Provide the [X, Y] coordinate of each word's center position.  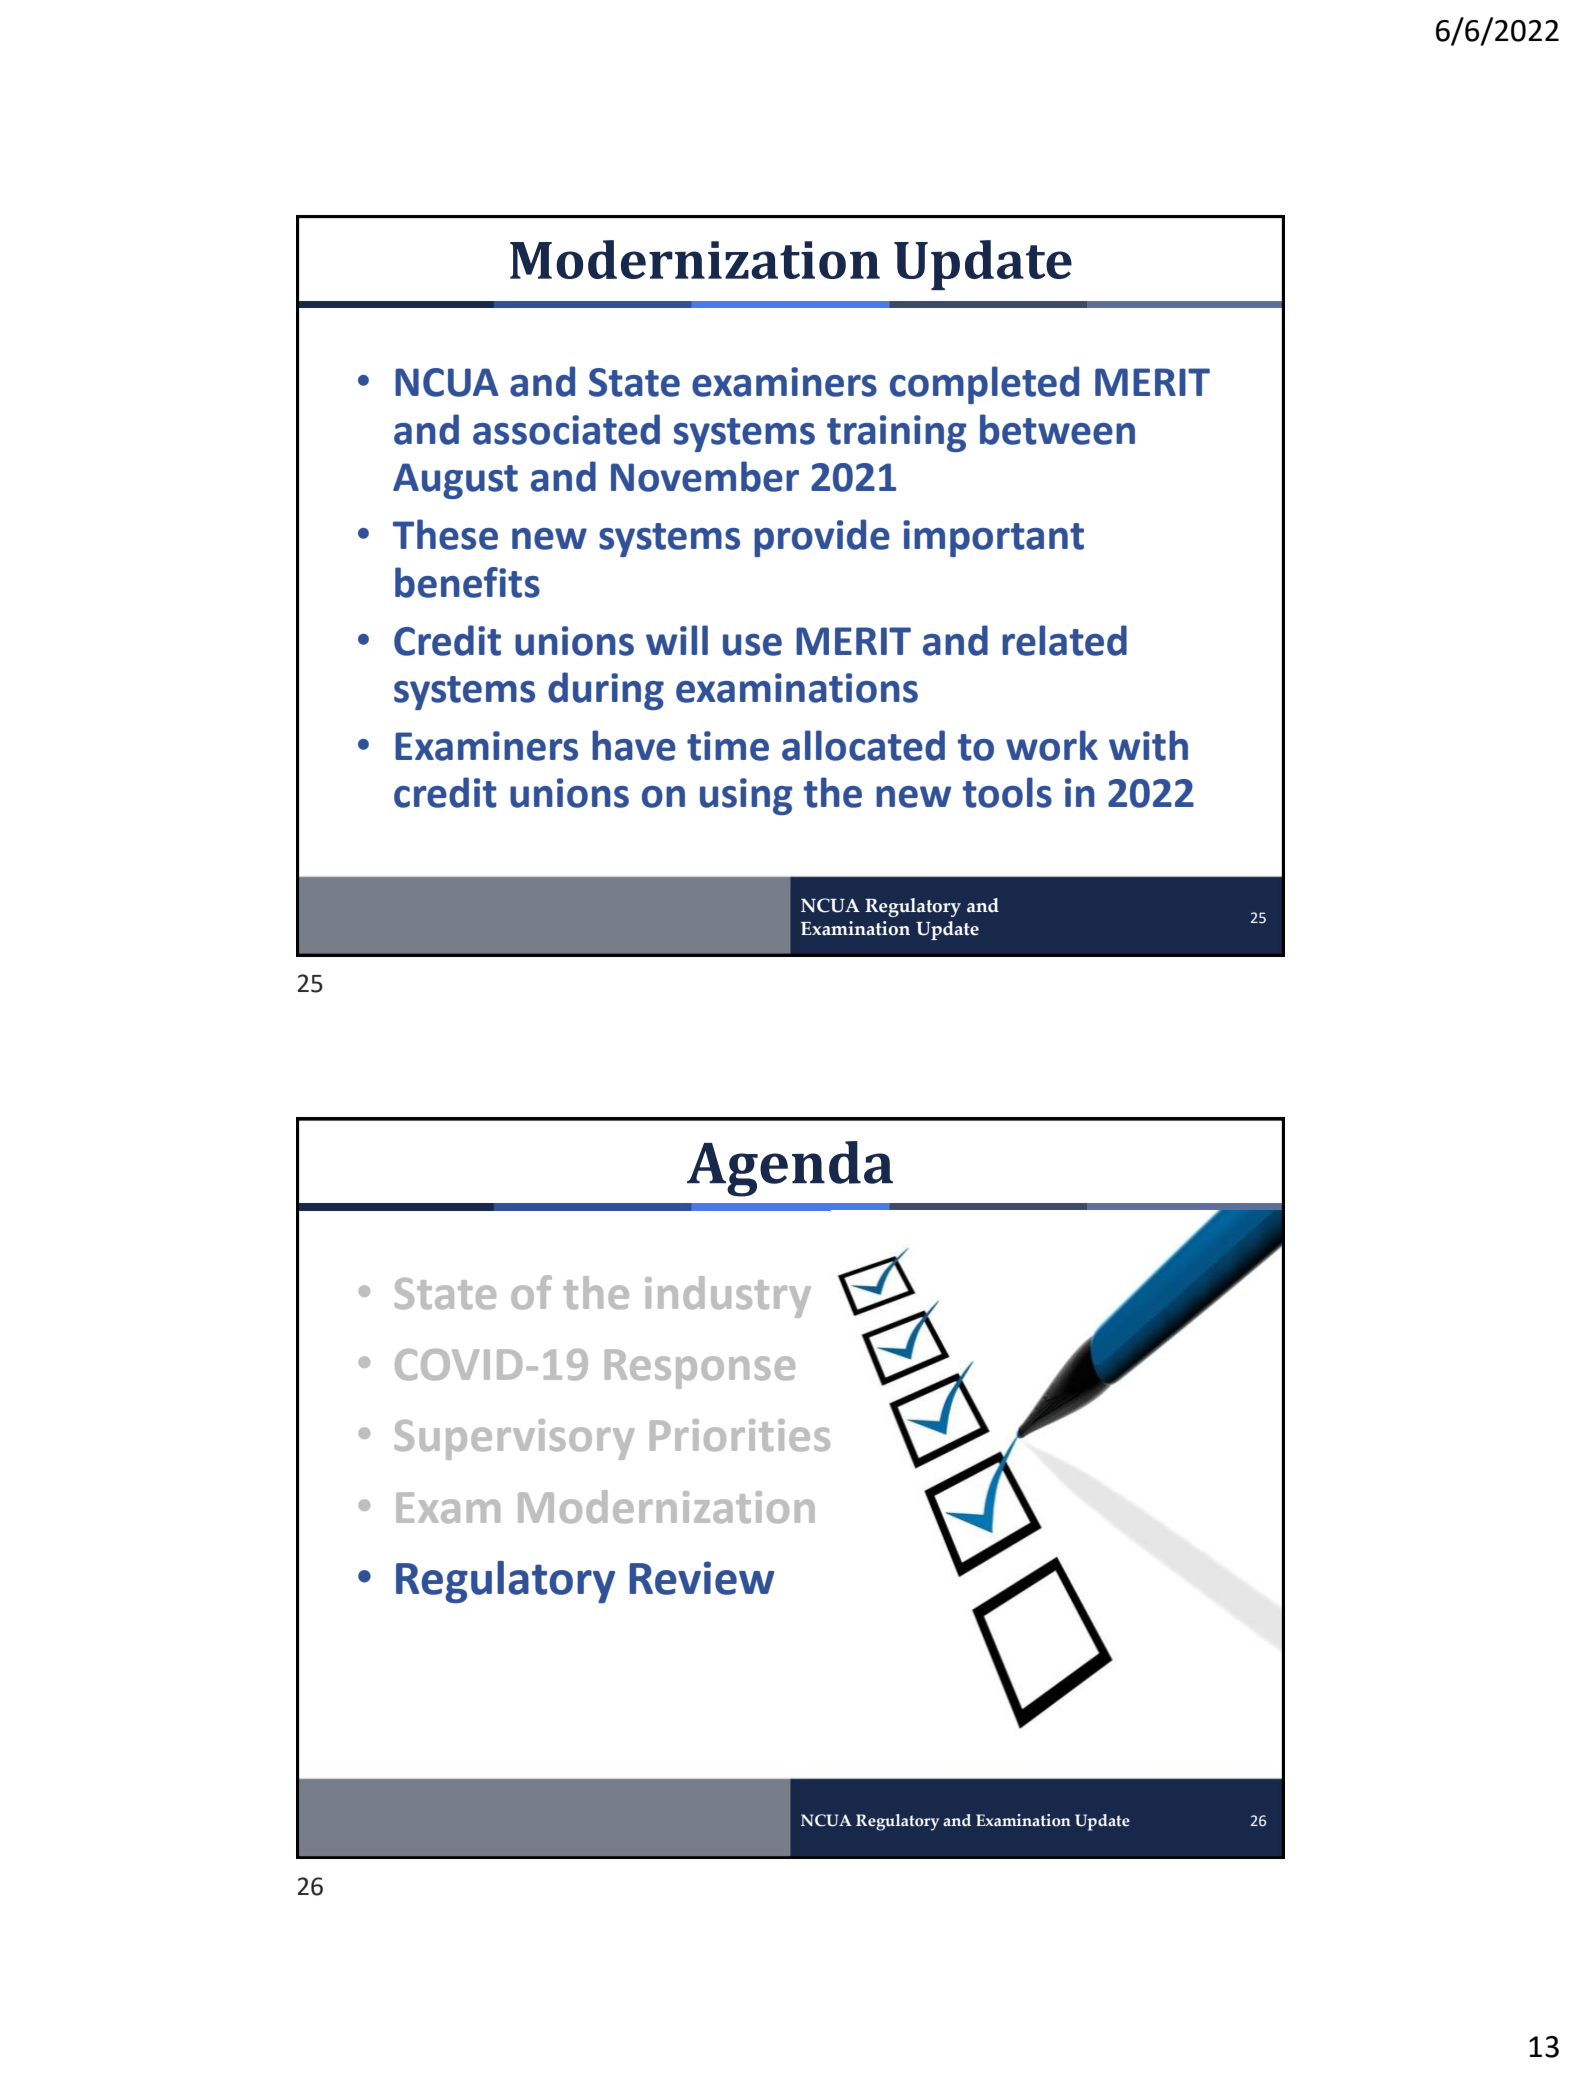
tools [1007, 792]
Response [700, 1369]
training [896, 433]
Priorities [740, 1435]
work [1052, 745]
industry [728, 1297]
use [752, 645]
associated [566, 429]
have [634, 745]
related [1064, 640]
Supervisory [514, 1439]
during [606, 691]
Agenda [790, 1169]
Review [701, 1578]
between [1057, 429]
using [746, 796]
